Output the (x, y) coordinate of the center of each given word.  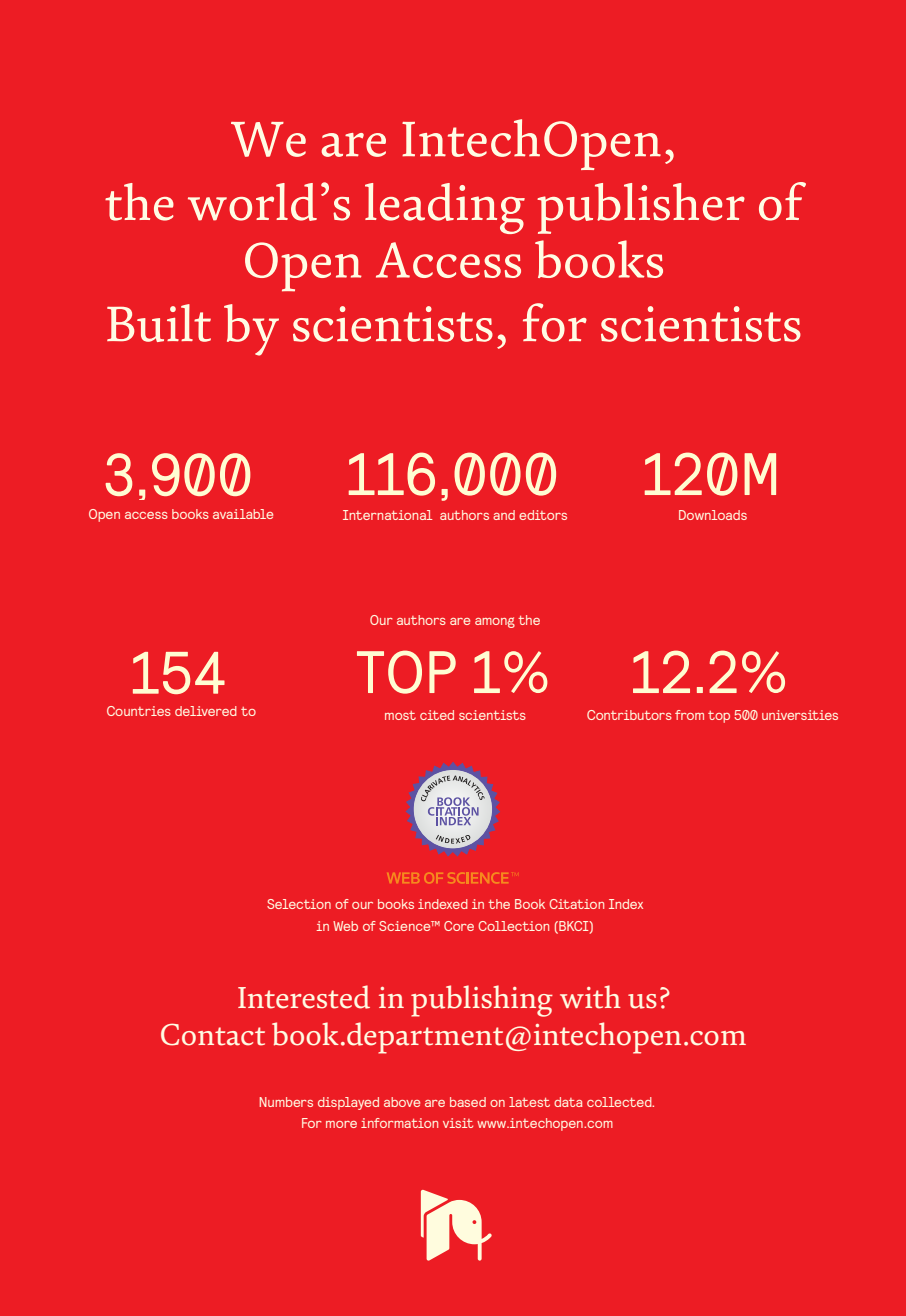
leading (445, 208)
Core (459, 926)
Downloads (713, 515)
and (504, 515)
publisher (641, 208)
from (689, 715)
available (243, 514)
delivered (206, 711)
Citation (576, 904)
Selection (299, 904)
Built (159, 323)
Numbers (286, 1102)
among (495, 622)
